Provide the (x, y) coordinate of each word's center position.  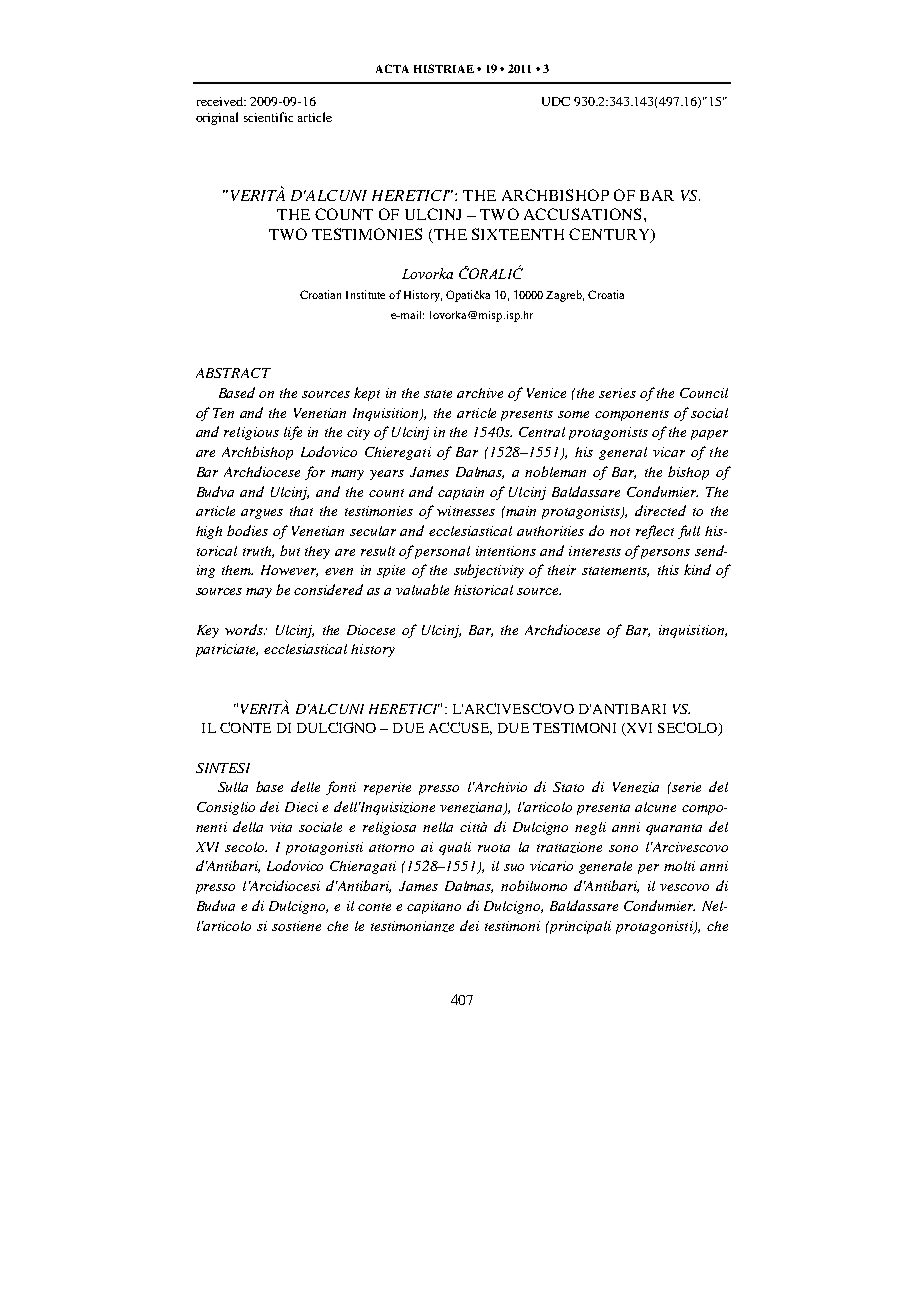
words (245, 629)
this (668, 570)
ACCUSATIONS (582, 214)
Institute (365, 294)
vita (281, 827)
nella (438, 827)
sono (623, 848)
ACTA (392, 68)
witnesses (466, 511)
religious (251, 433)
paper (709, 435)
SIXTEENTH (518, 234)
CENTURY (610, 235)
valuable (422, 589)
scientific (268, 117)
